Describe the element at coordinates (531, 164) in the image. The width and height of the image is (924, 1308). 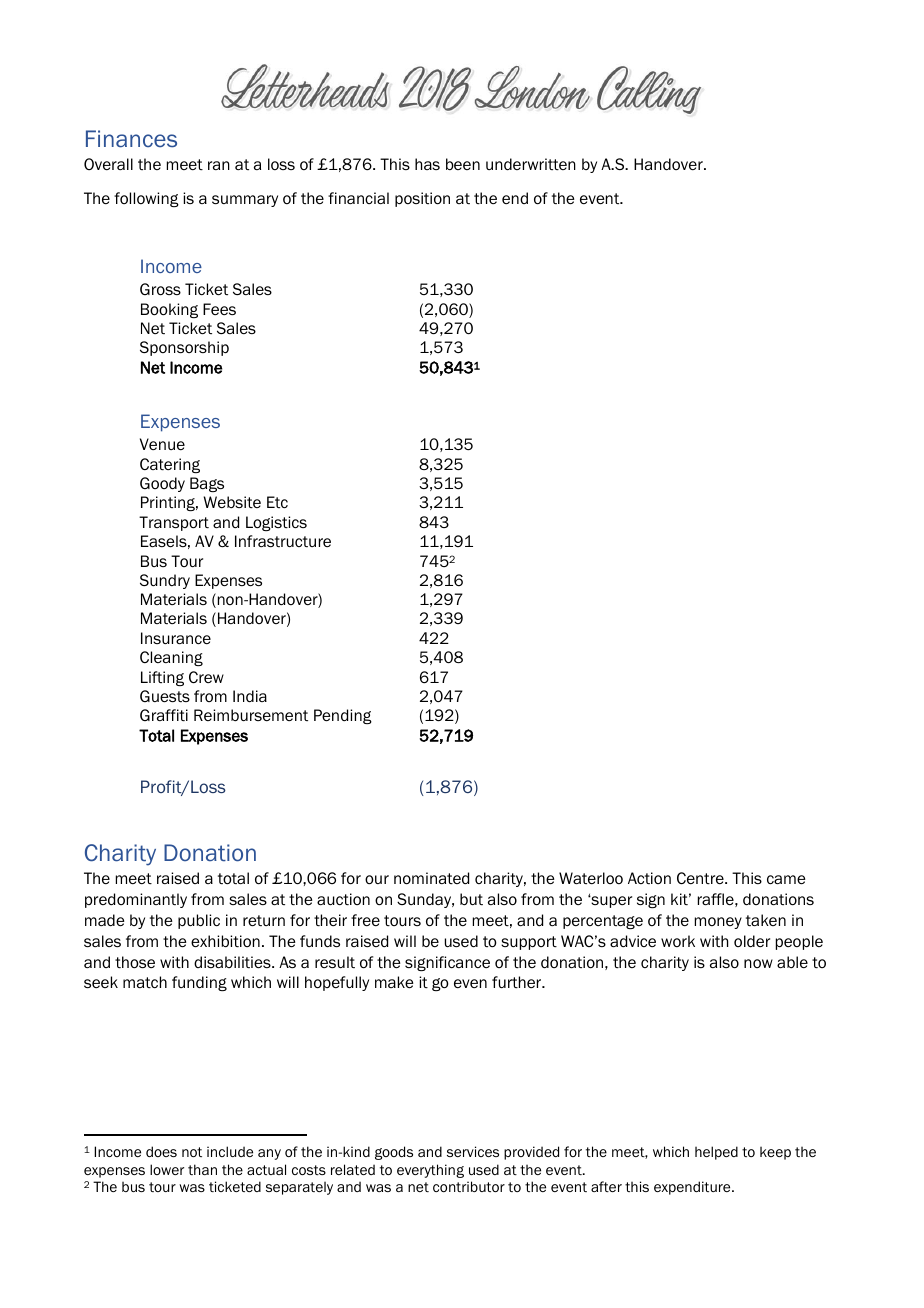
I see `underwritten` at that location.
